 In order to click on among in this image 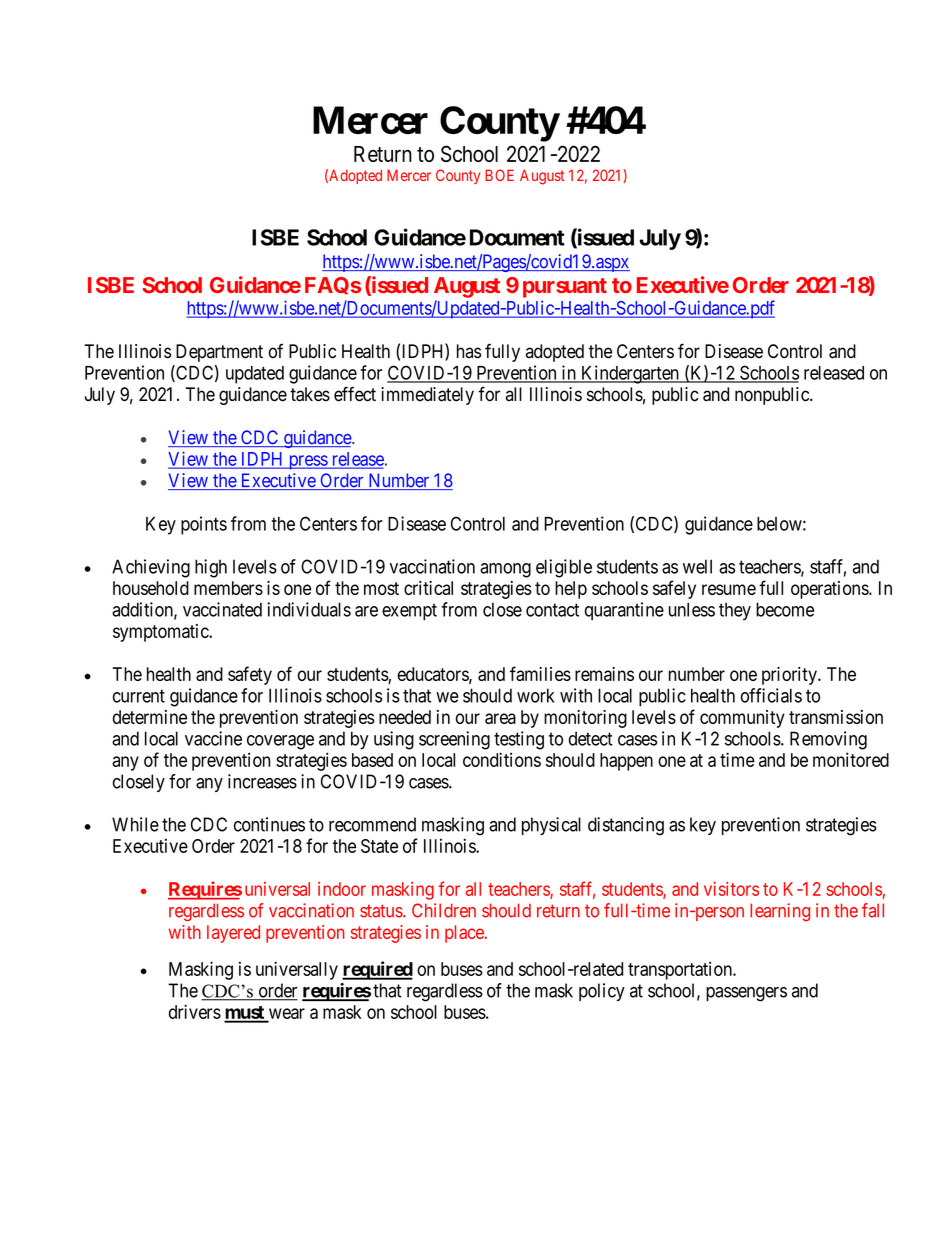, I will do `click(505, 570)`.
